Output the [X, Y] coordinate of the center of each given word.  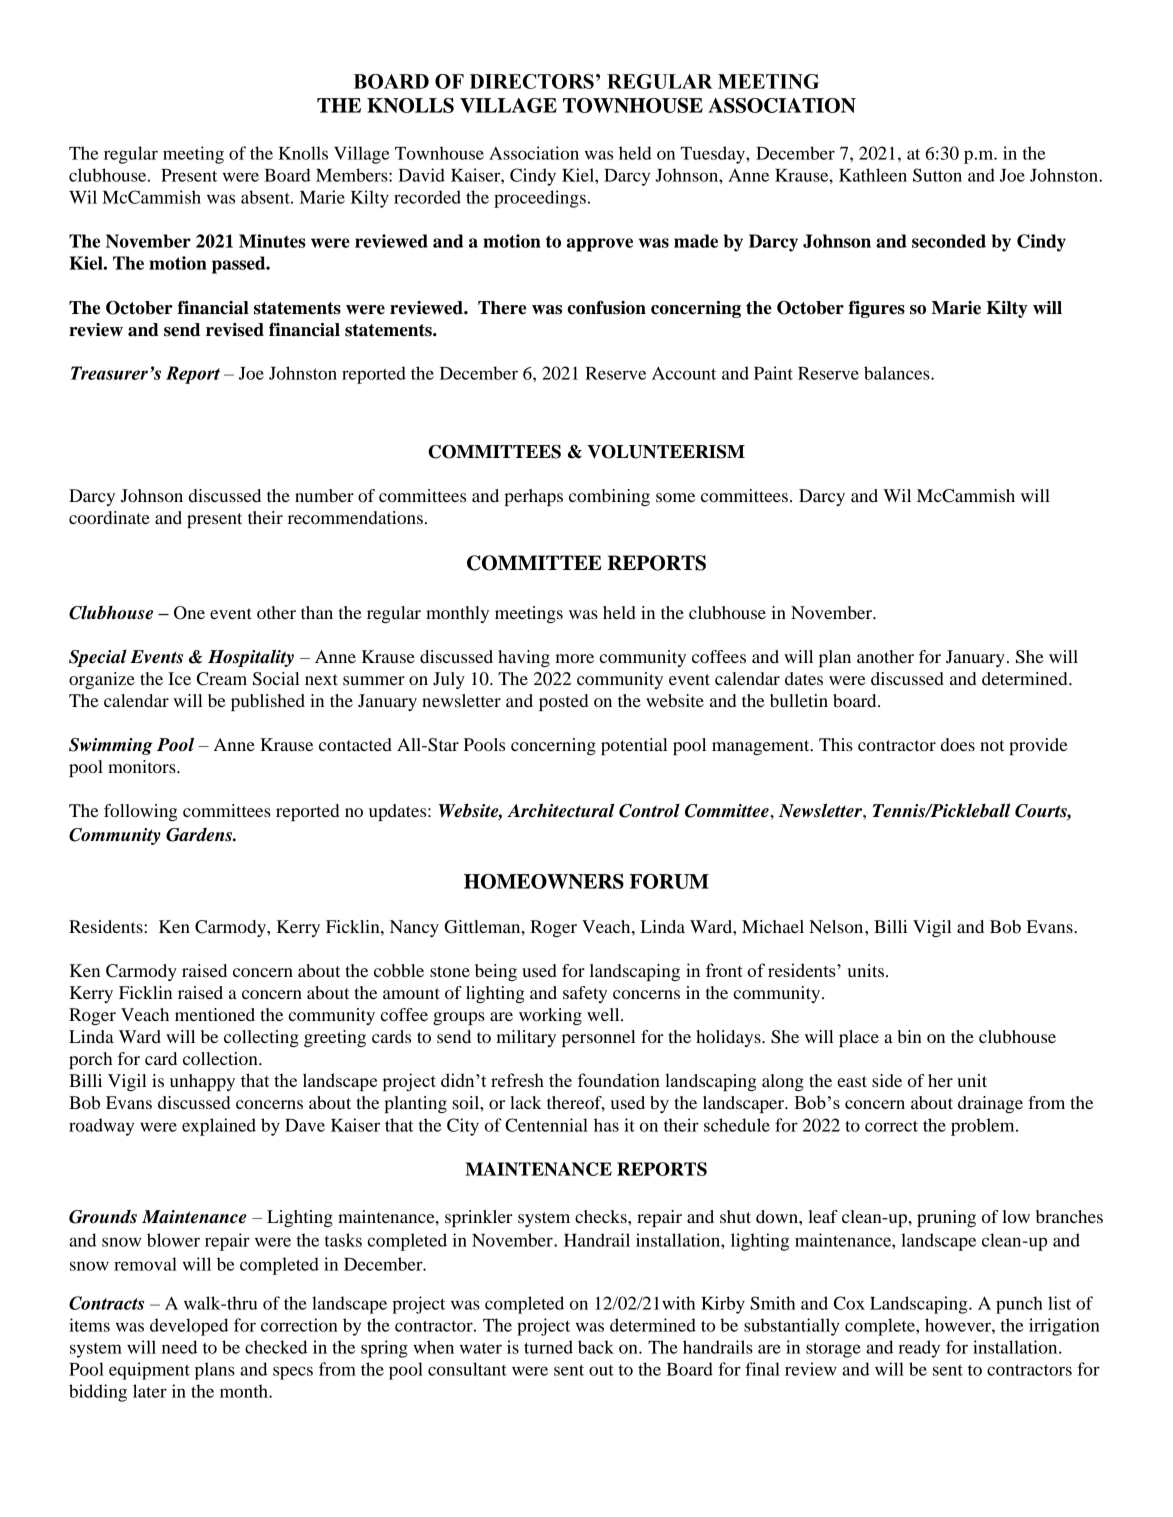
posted [563, 702]
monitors [143, 766]
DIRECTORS [532, 81]
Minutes [272, 241]
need [179, 1347]
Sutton [937, 175]
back [596, 1347]
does [958, 744]
